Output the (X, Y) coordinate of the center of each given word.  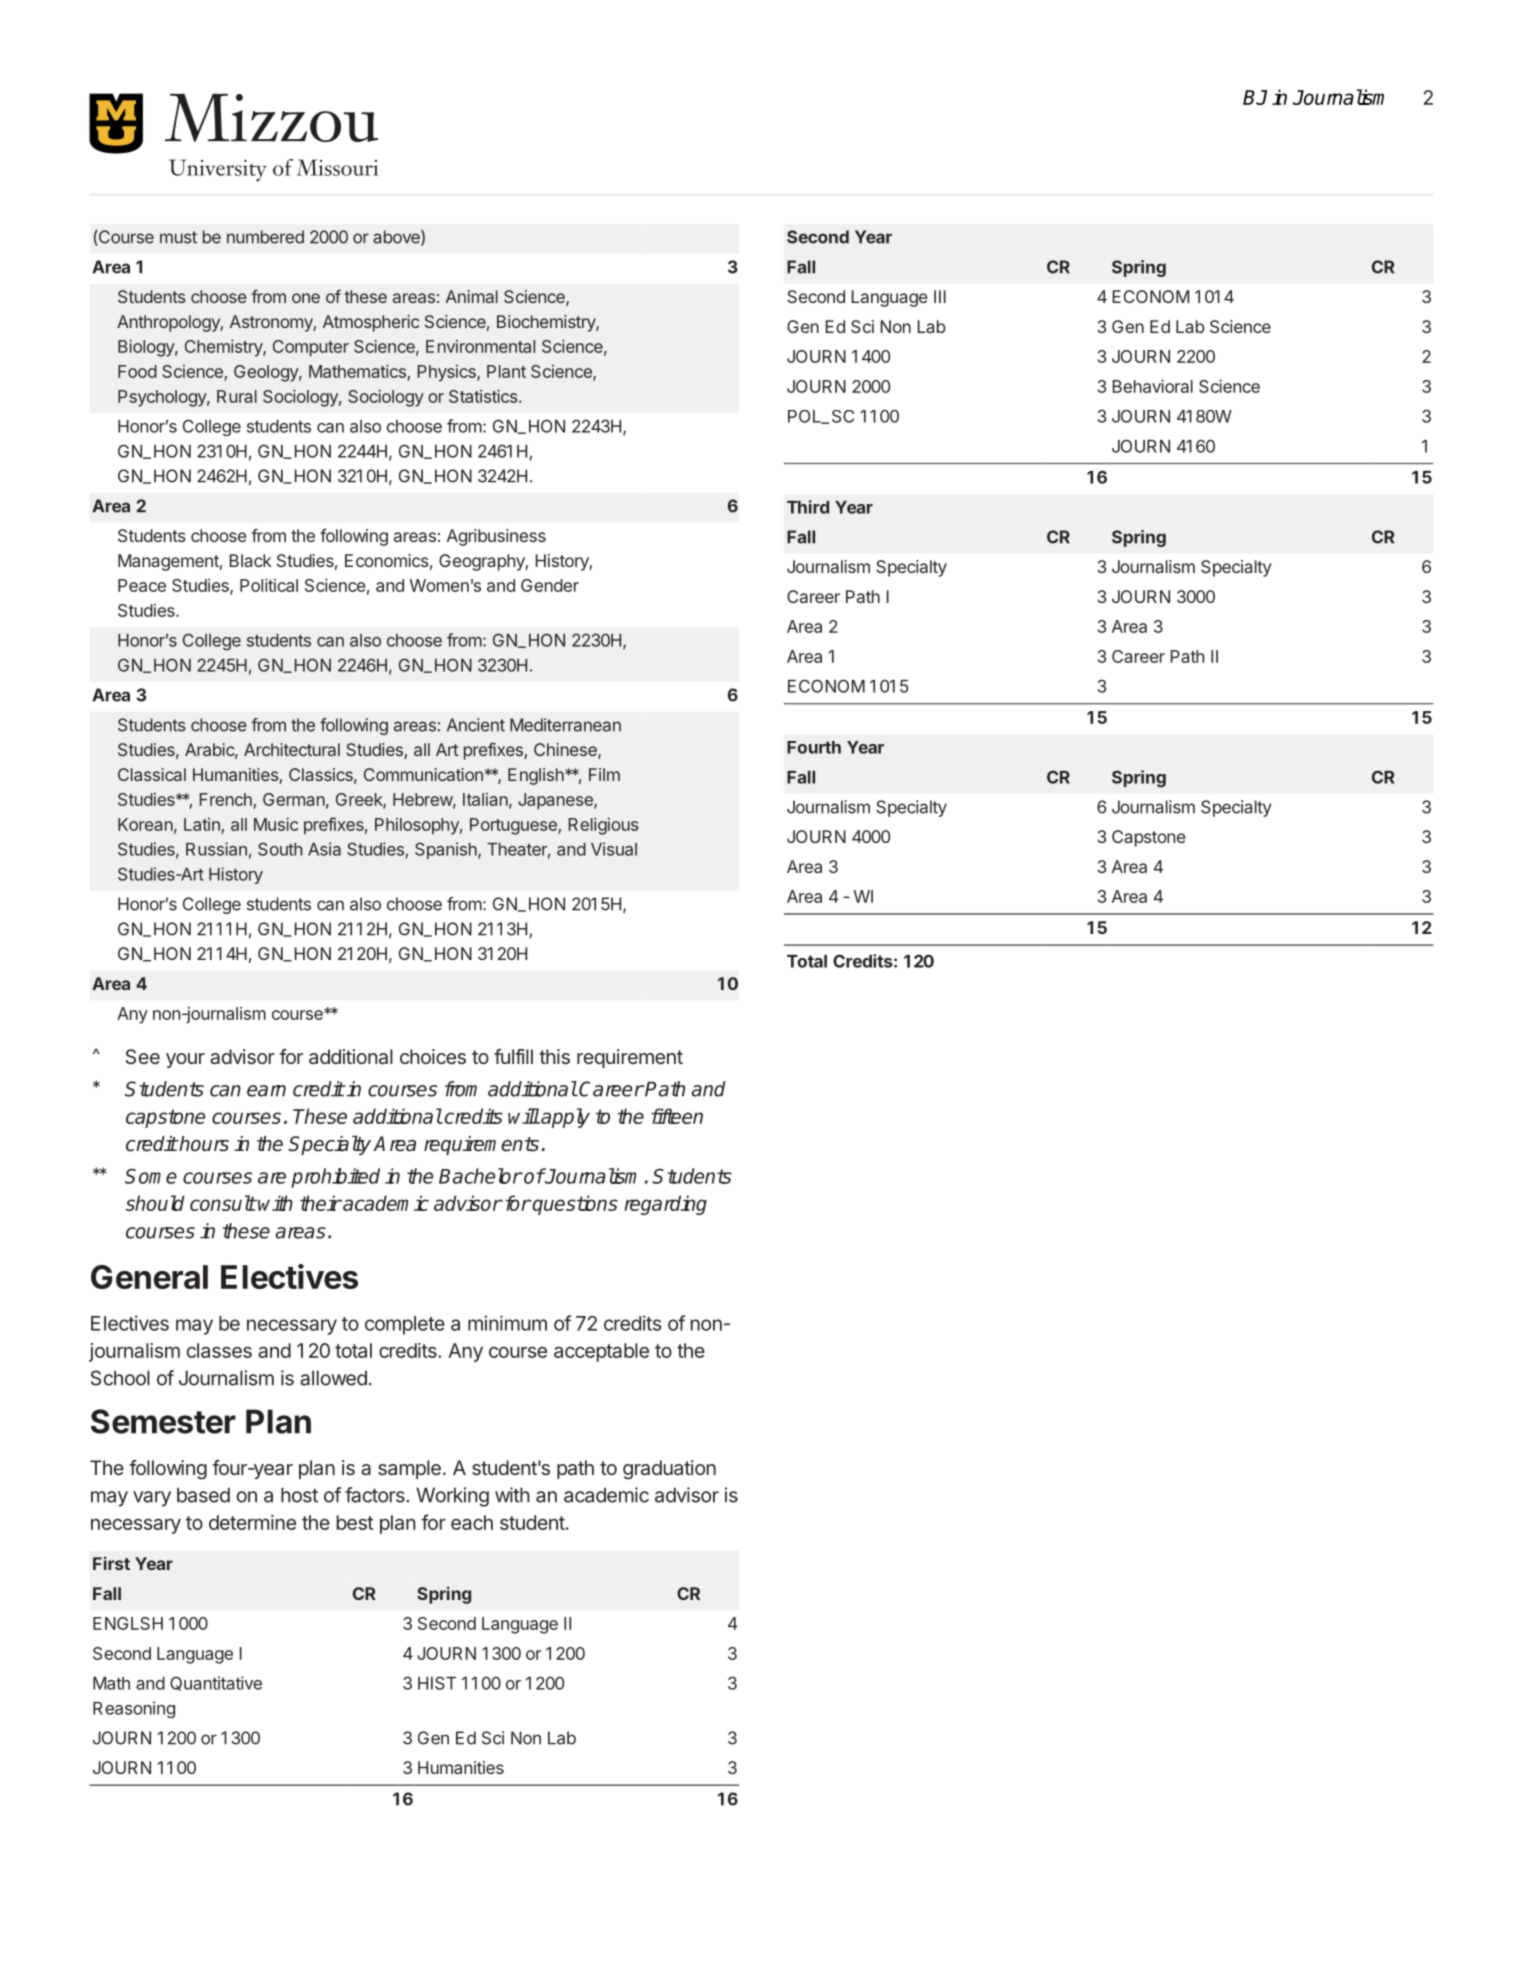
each (472, 1522)
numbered (265, 237)
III (940, 296)
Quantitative (216, 1683)
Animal (472, 296)
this (554, 1056)
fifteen (677, 1116)
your (185, 1060)
